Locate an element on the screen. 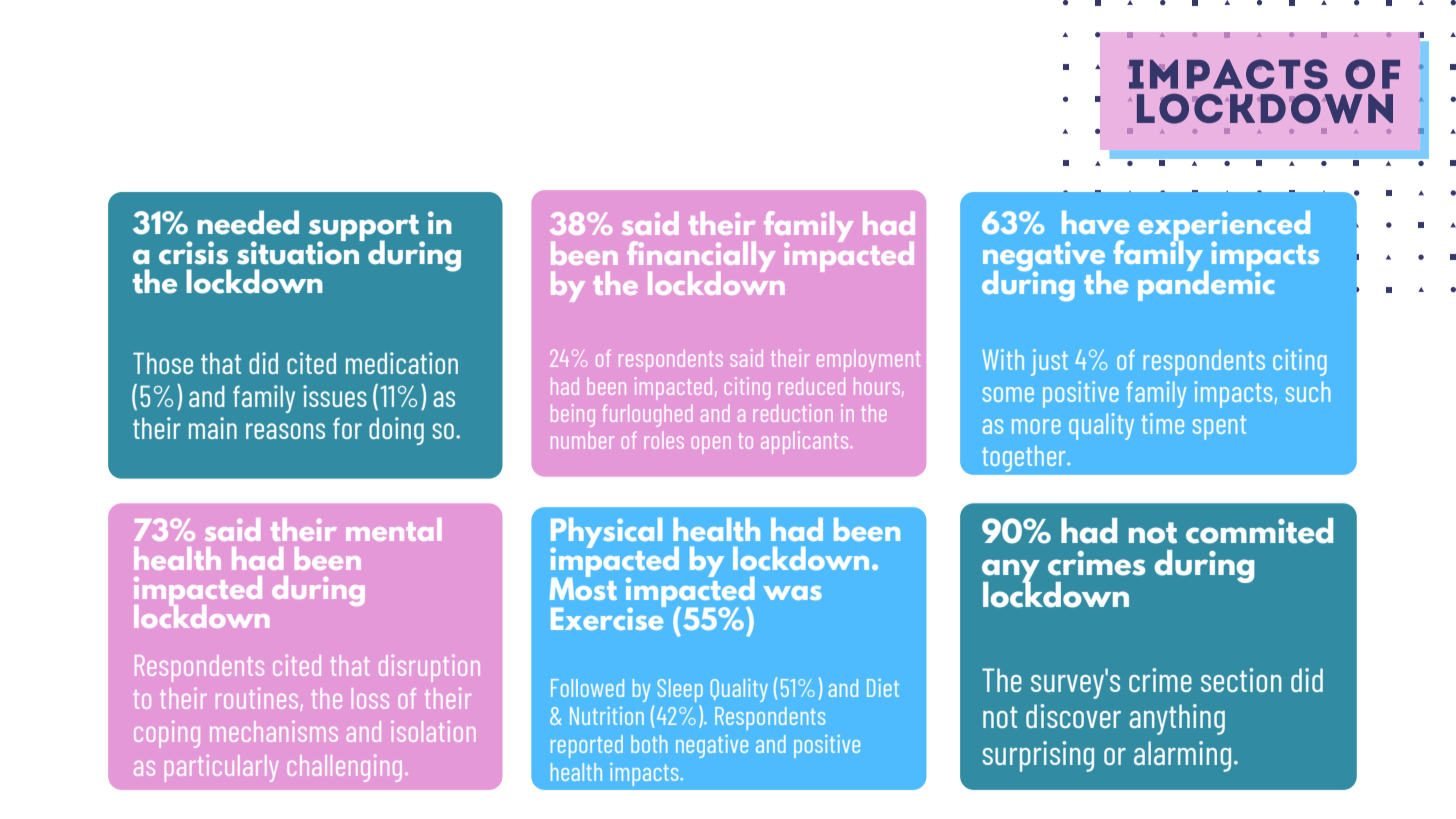 The width and height of the screenshot is (1456, 819). challenging is located at coordinates (344, 768).
